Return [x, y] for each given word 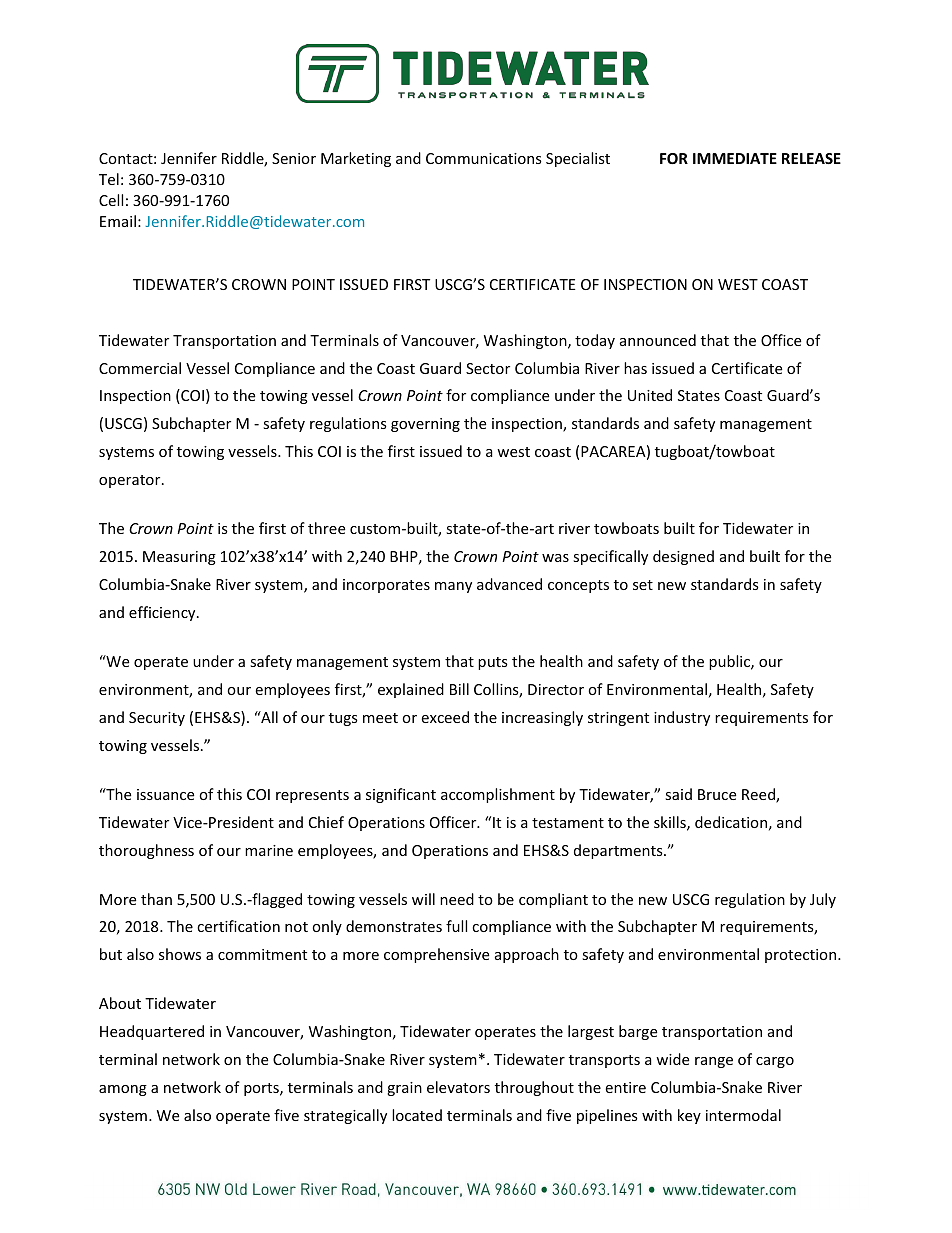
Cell [111, 200]
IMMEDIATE [735, 158]
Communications [484, 158]
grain [404, 1089]
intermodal [743, 1115]
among [123, 1090]
